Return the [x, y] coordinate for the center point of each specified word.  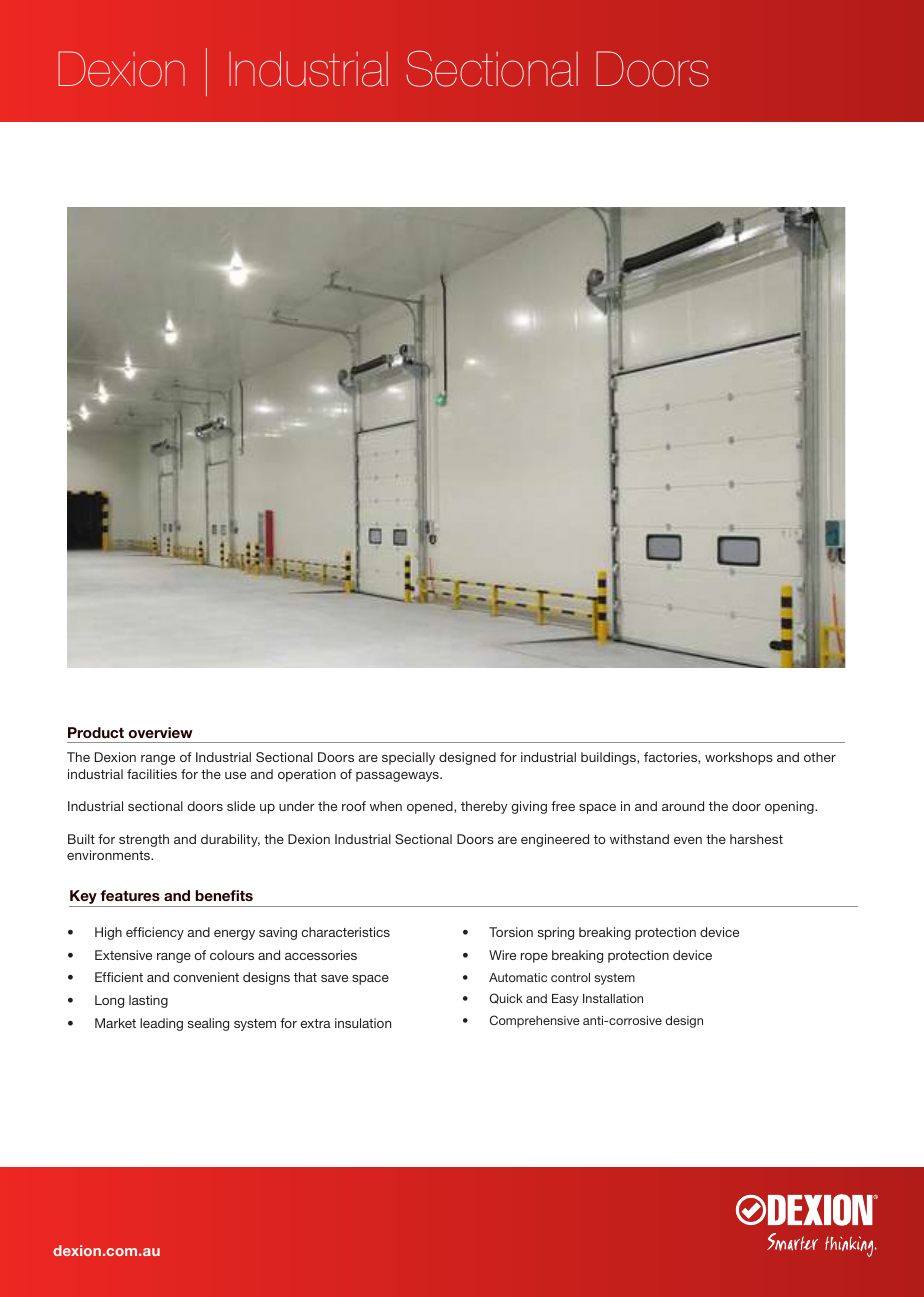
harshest [756, 839]
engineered [555, 840]
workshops [739, 758]
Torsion [511, 932]
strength [144, 840]
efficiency [155, 933]
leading [161, 1024]
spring [556, 933]
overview [161, 732]
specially [408, 758]
